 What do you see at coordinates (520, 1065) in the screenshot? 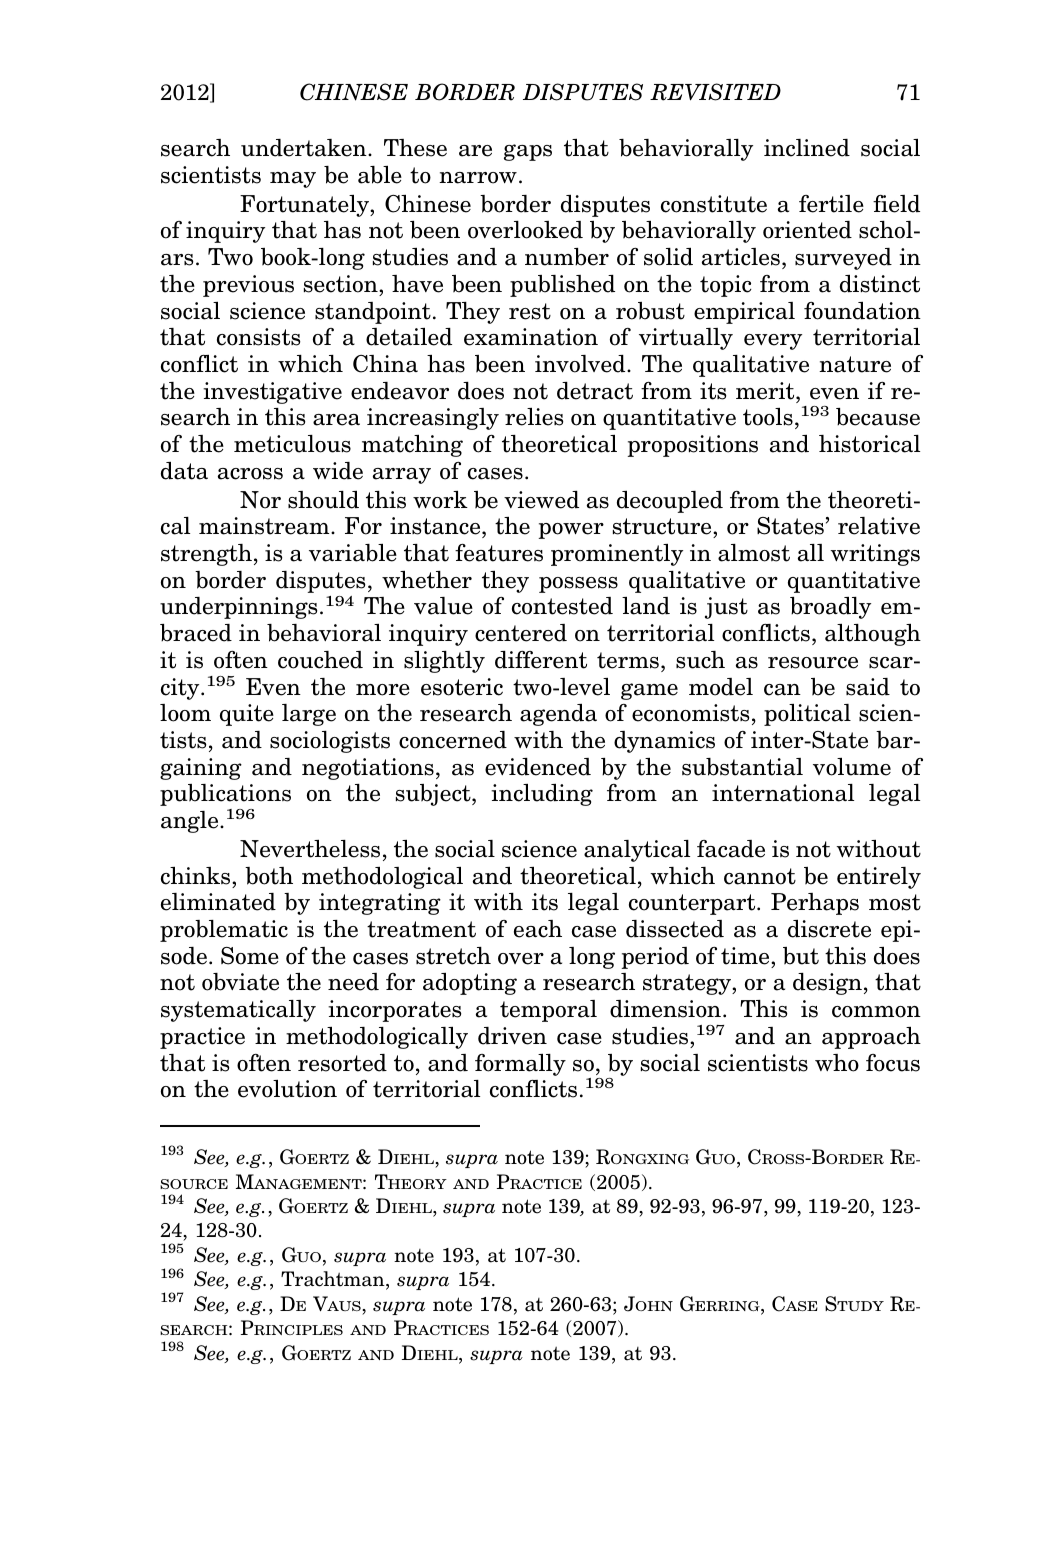
I see `formally` at bounding box center [520, 1065].
